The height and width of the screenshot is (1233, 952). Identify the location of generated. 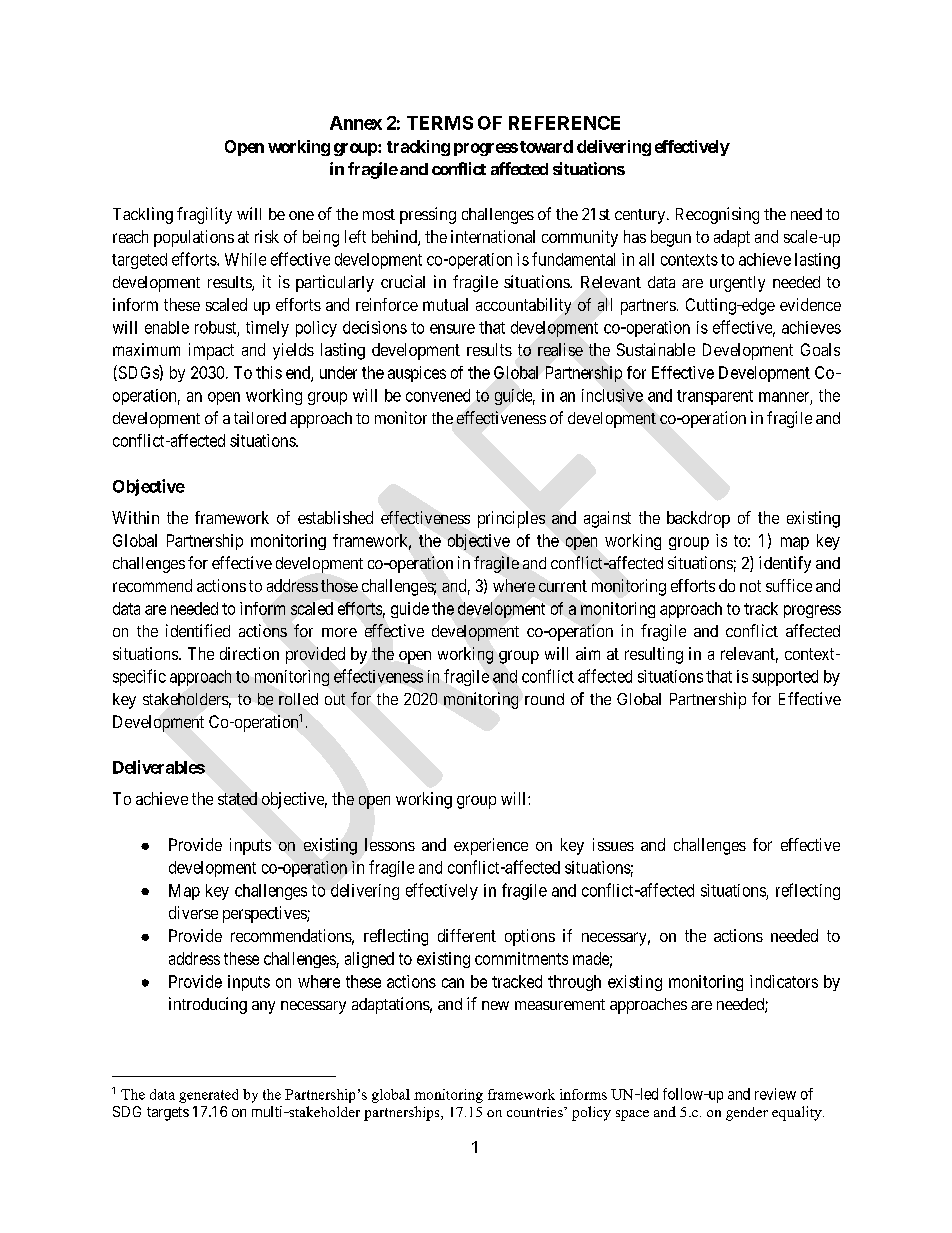
(208, 1096).
